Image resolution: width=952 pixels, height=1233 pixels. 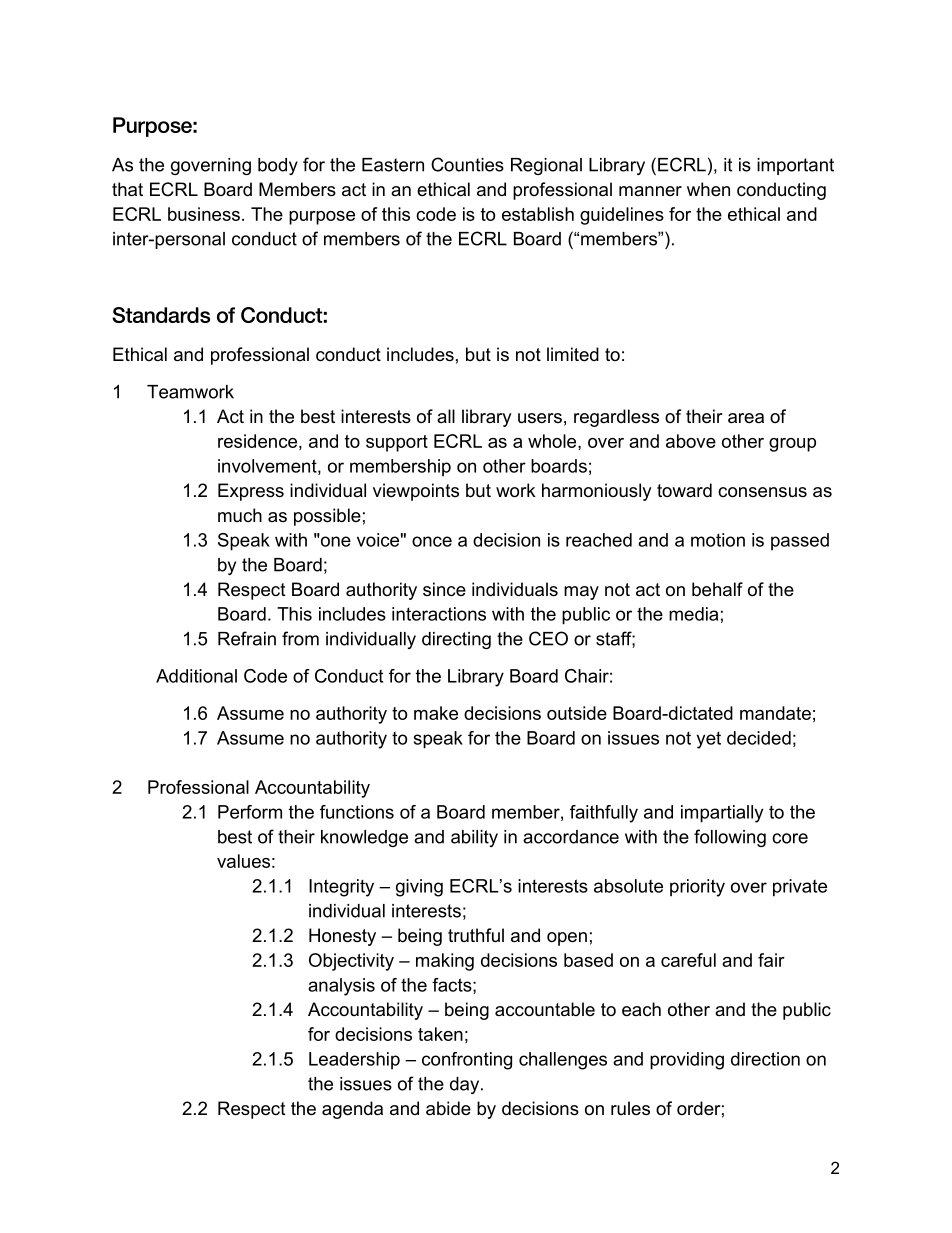 I want to click on Leadership, so click(x=354, y=1061).
